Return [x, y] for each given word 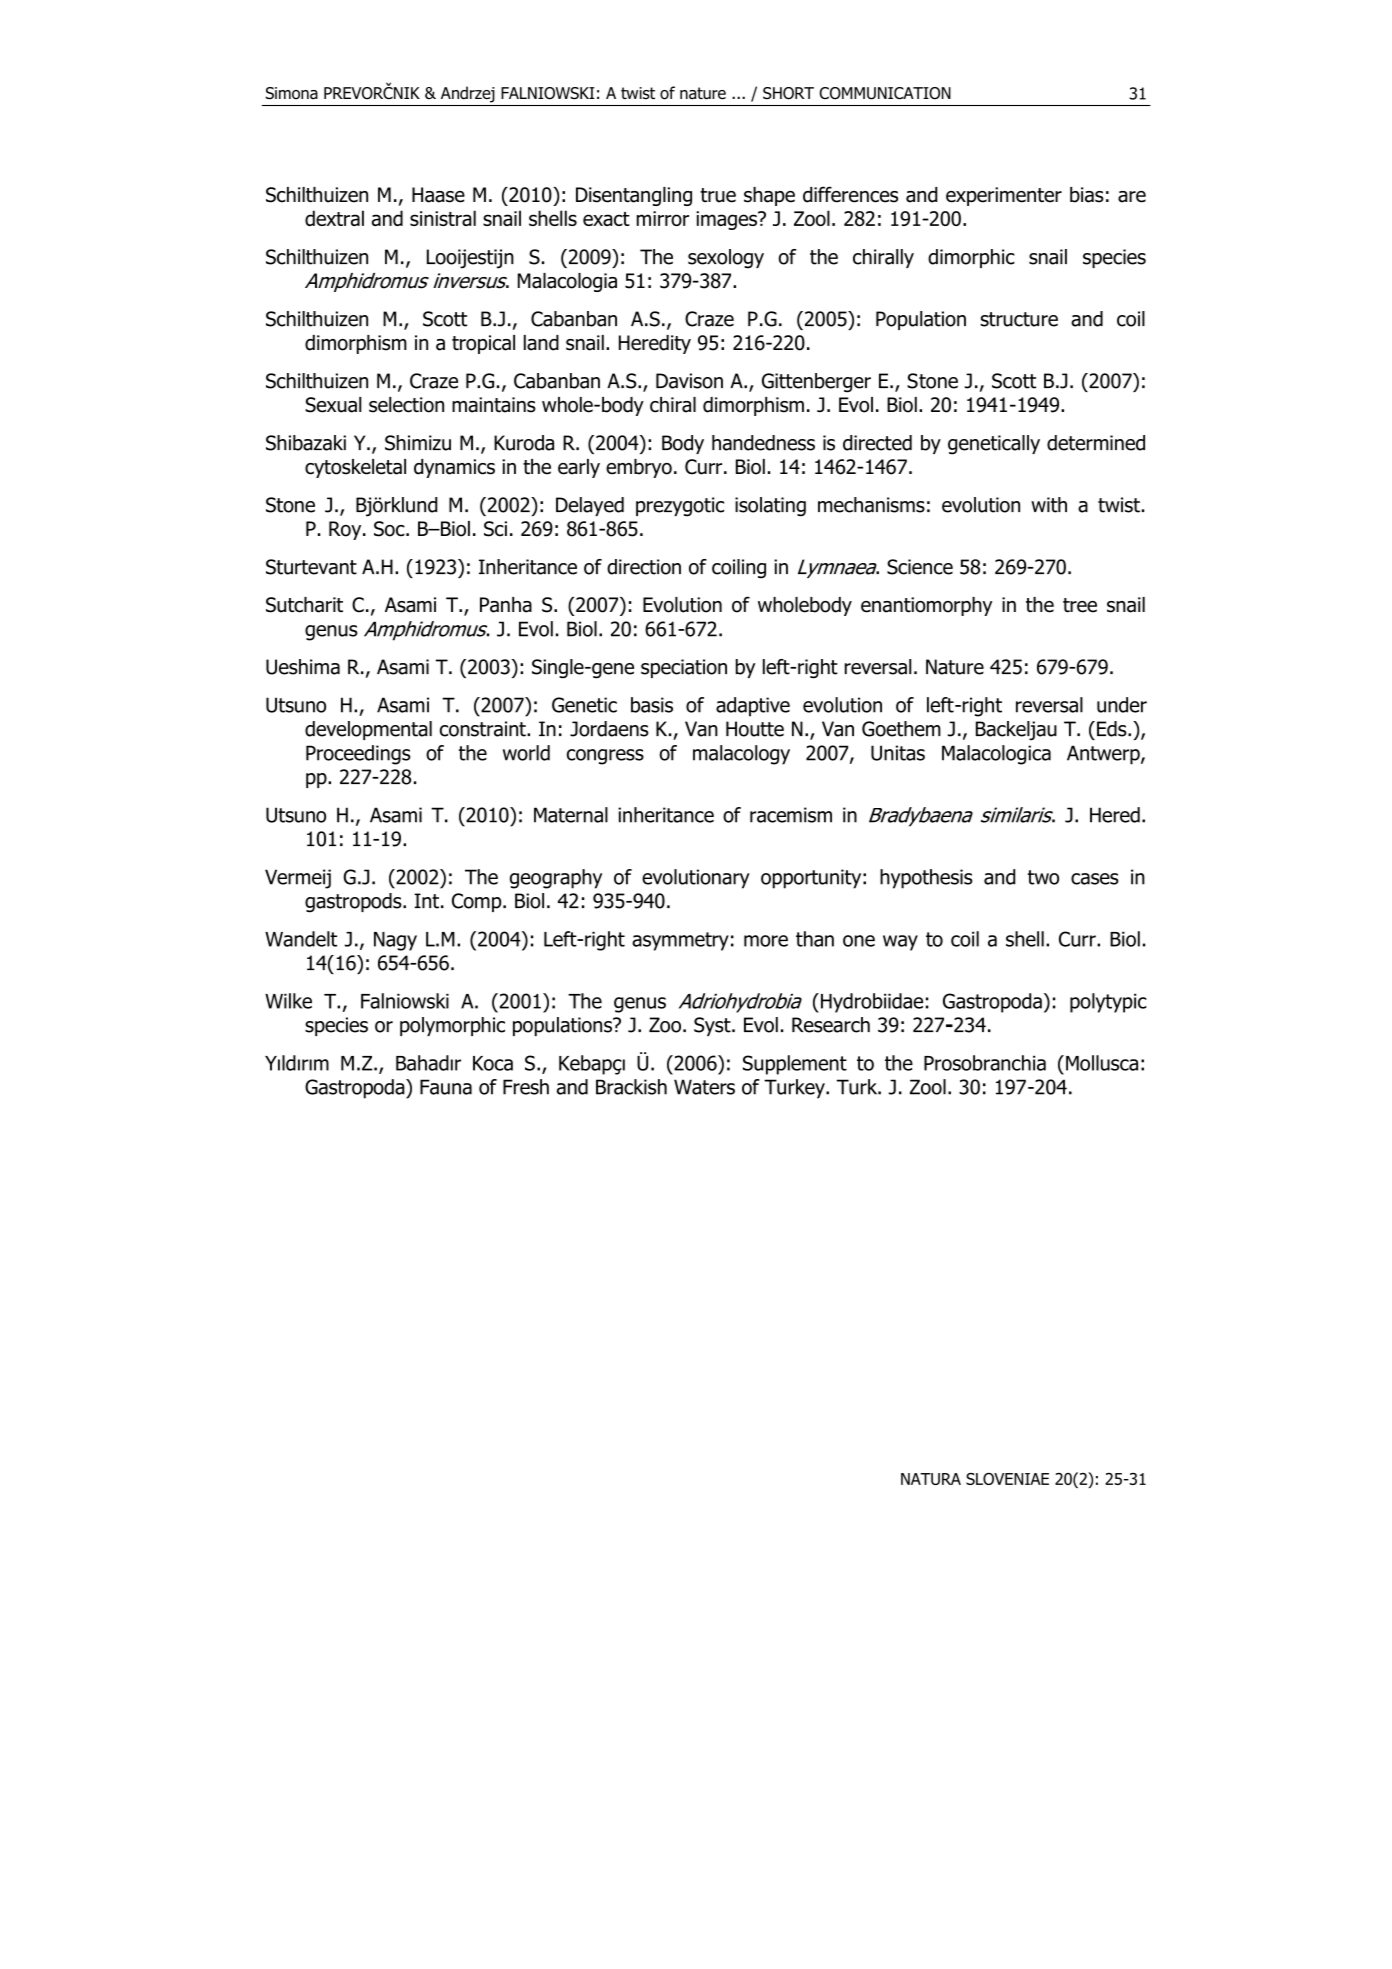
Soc [390, 529]
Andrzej [468, 94]
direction [644, 567]
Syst [713, 1026]
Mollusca [1102, 1063]
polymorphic [452, 1026]
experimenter [1004, 196]
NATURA [931, 1479]
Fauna [446, 1087]
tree [1080, 605]
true [718, 195]
